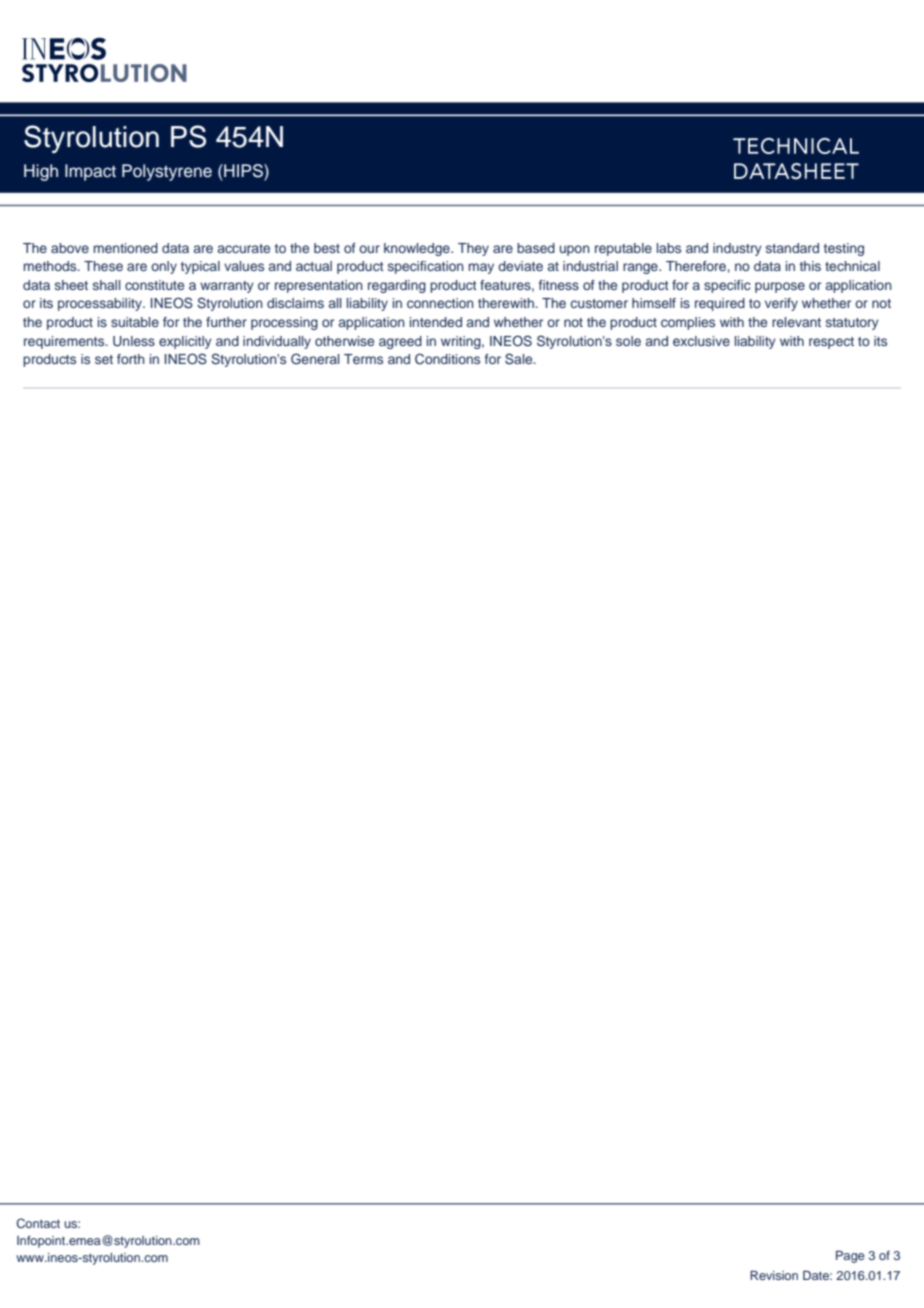  Describe the element at coordinates (104, 359) in the page. I see `set` at that location.
